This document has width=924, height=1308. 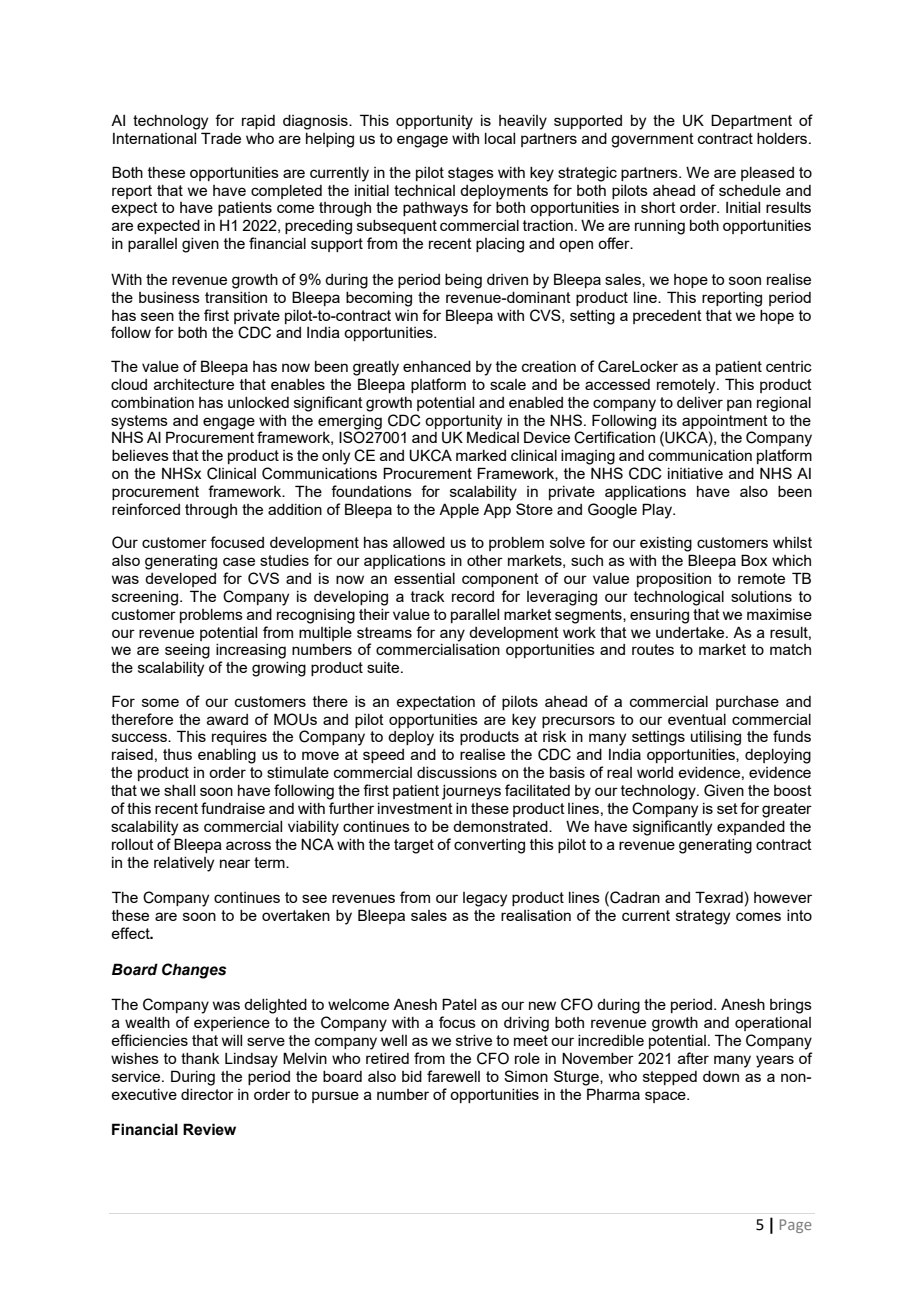 What do you see at coordinates (471, 174) in the document?
I see `stages` at bounding box center [471, 174].
